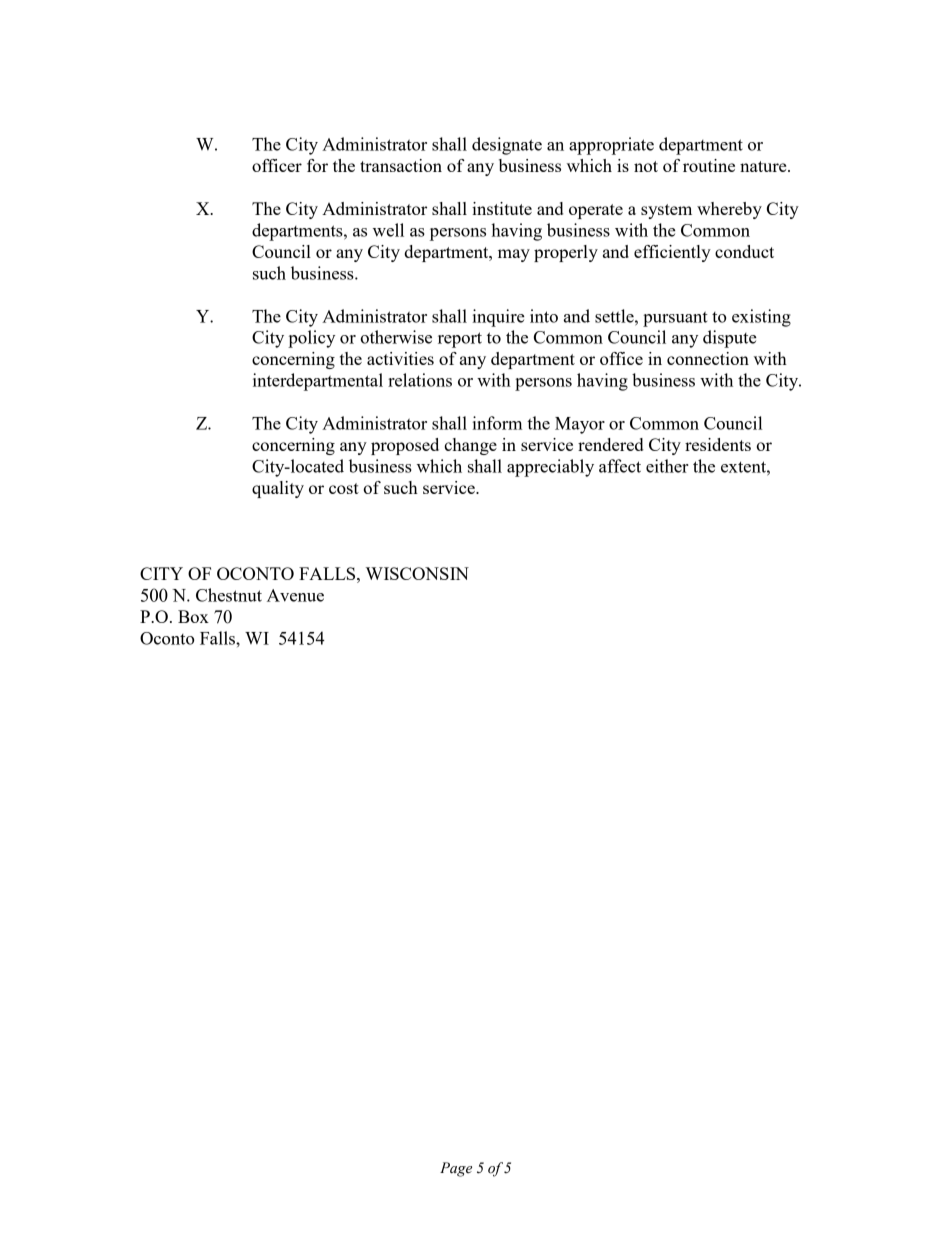 The width and height of the screenshot is (952, 1233). I want to click on Avenue, so click(295, 595).
